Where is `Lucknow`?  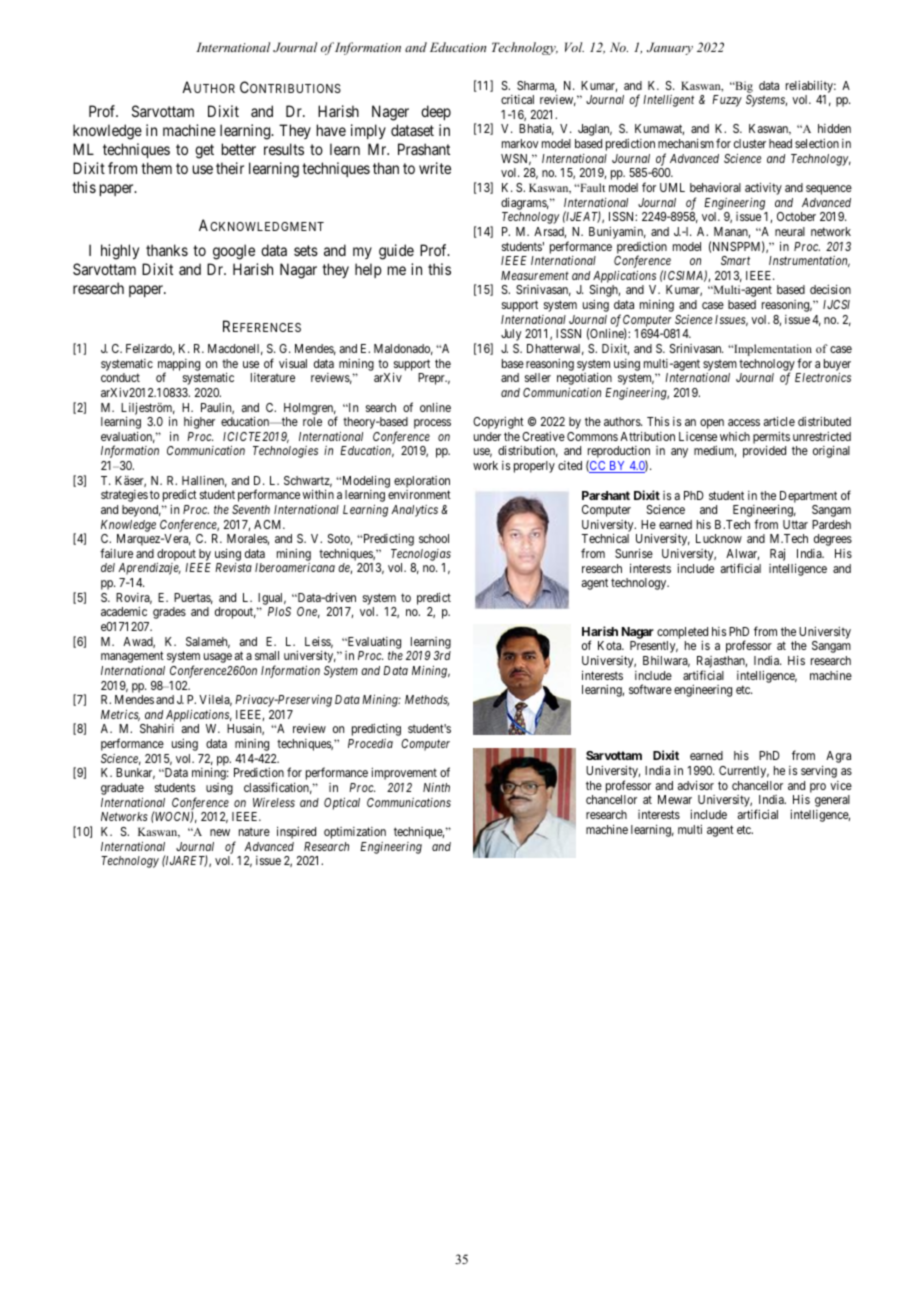 Lucknow is located at coordinates (719, 538).
